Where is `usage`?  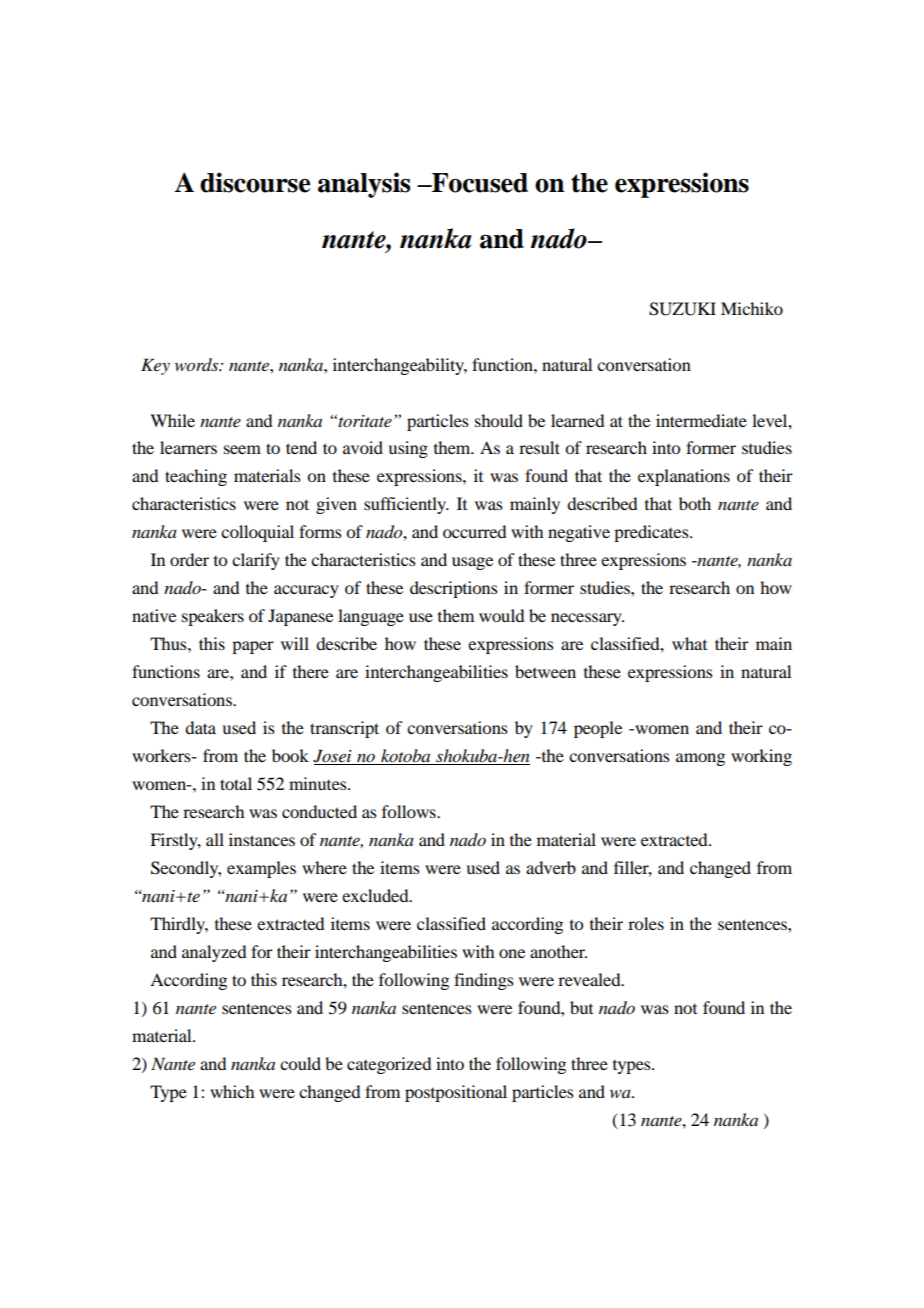
usage is located at coordinates (472, 563).
